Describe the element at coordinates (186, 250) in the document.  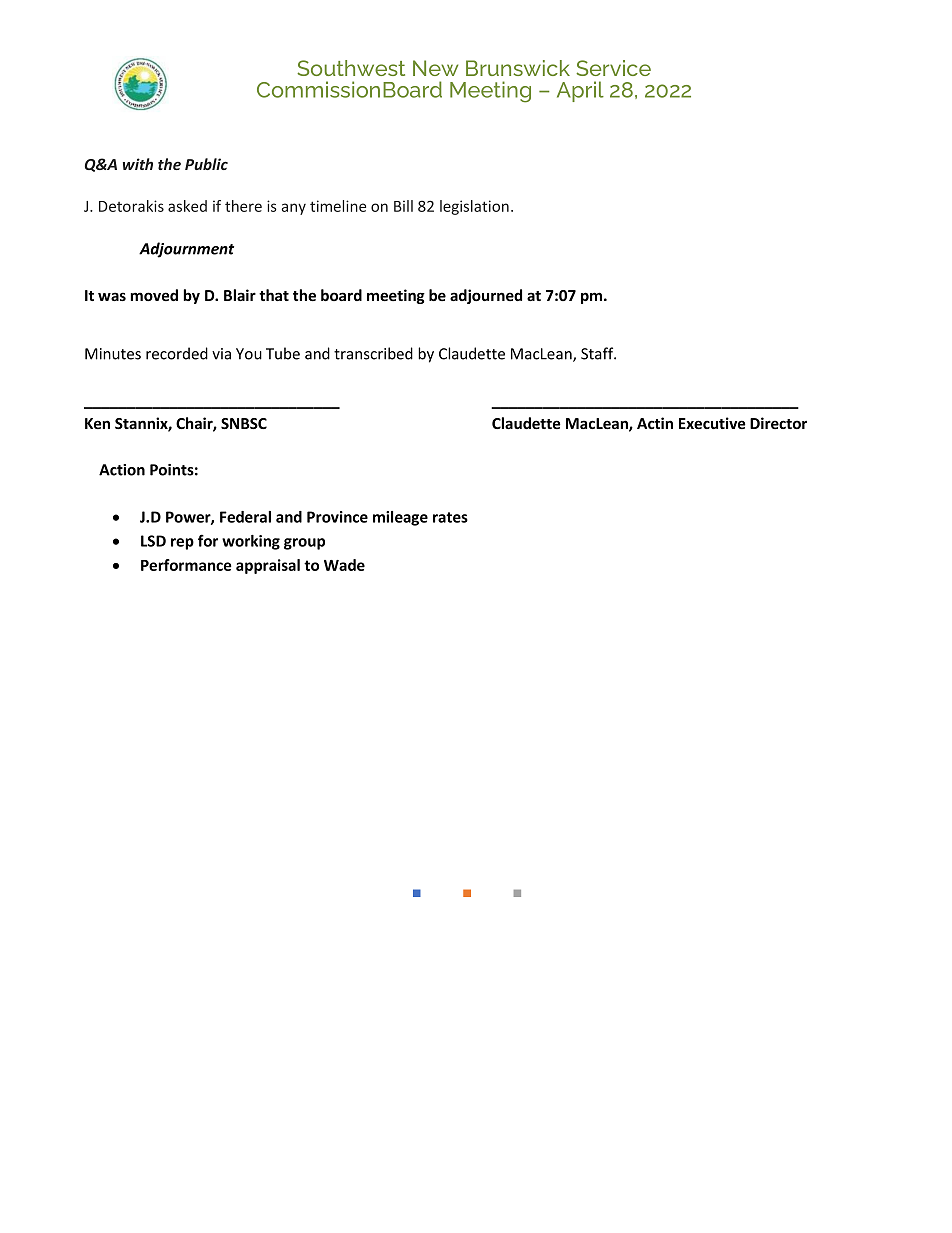
I see `Adjournment` at that location.
